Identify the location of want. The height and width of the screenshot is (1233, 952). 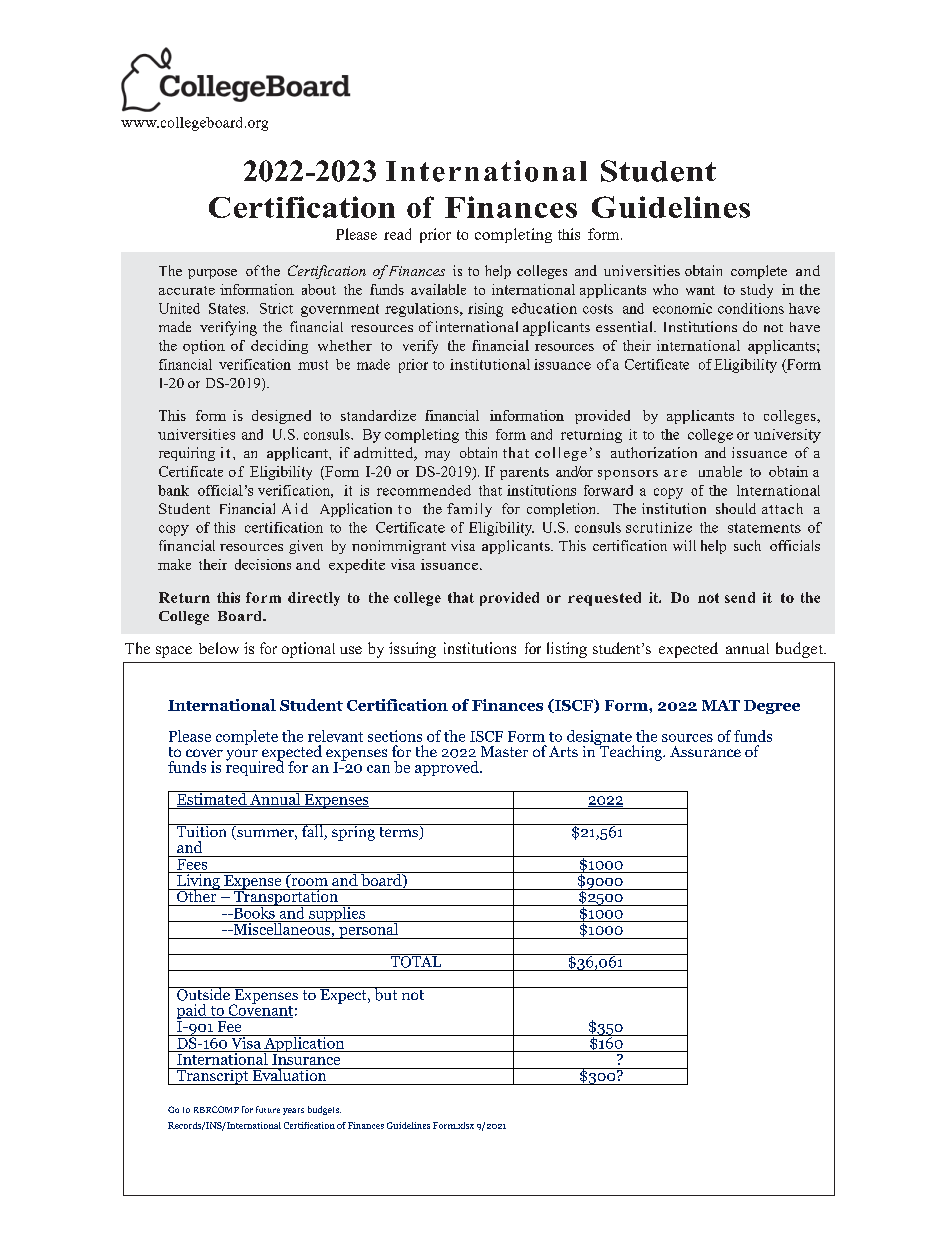
(700, 290).
